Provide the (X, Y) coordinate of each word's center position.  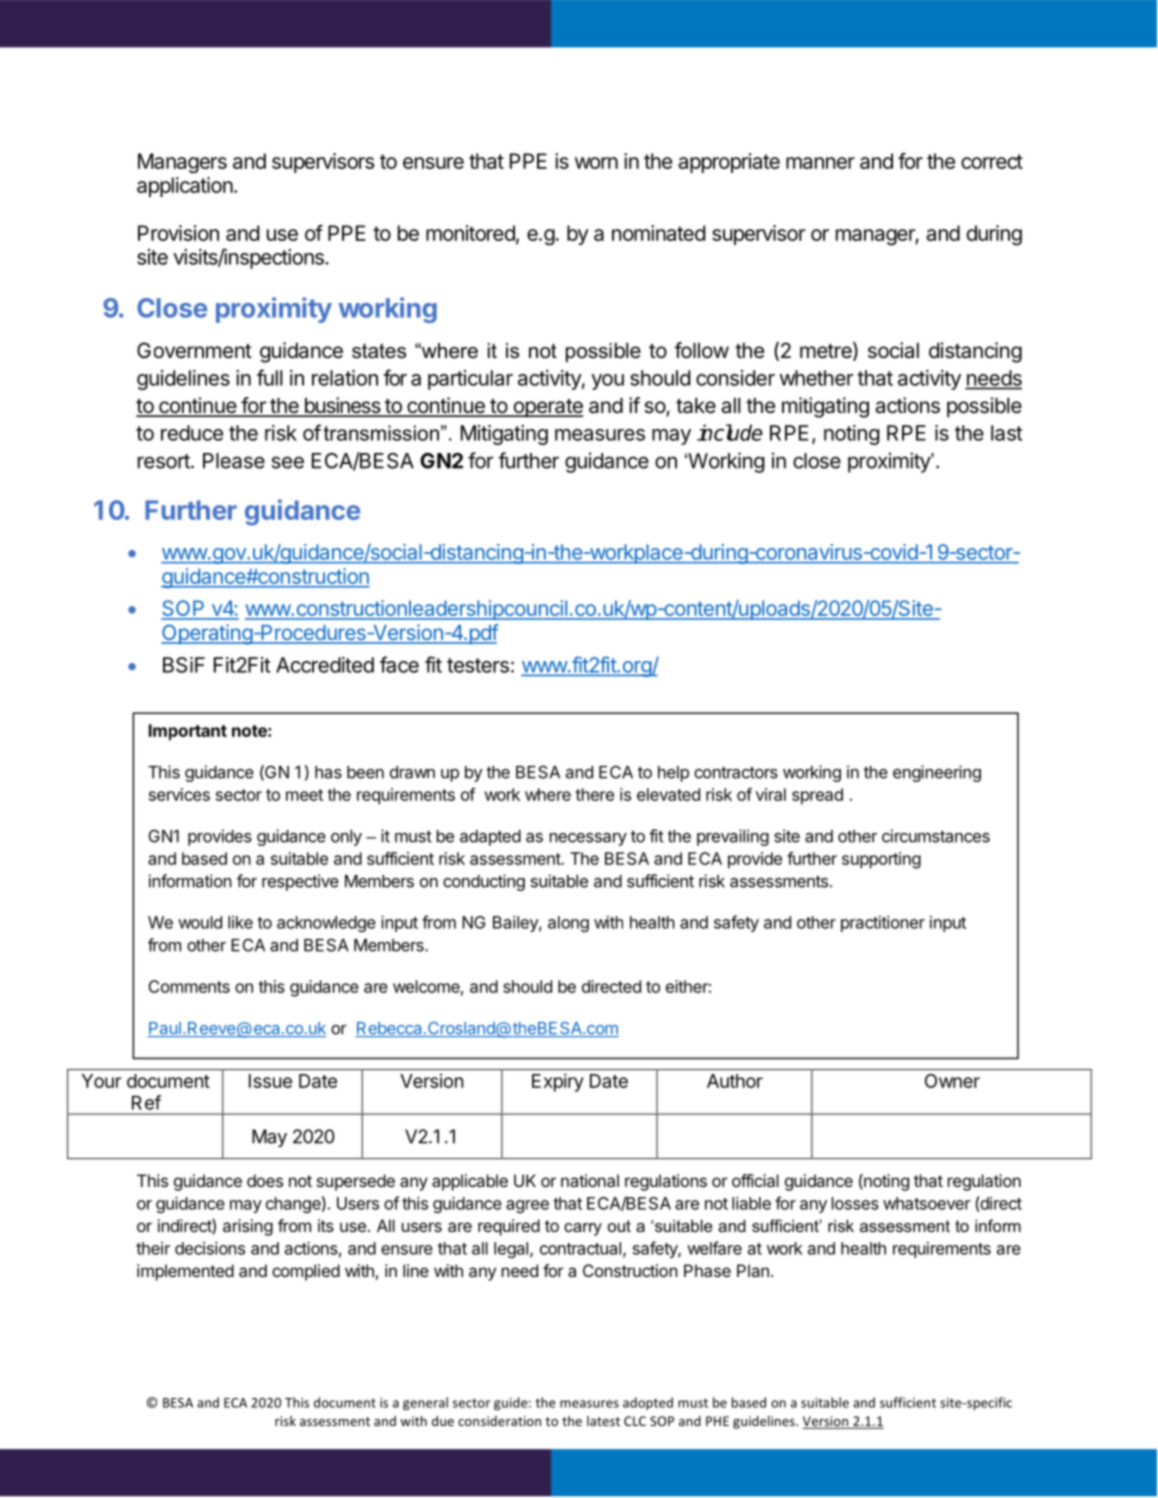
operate (547, 408)
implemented (185, 1272)
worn (596, 163)
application (185, 187)
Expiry (558, 1082)
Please (234, 461)
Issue (270, 1081)
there (594, 794)
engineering (937, 773)
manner (820, 163)
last (1006, 433)
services (179, 794)
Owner (952, 1081)
